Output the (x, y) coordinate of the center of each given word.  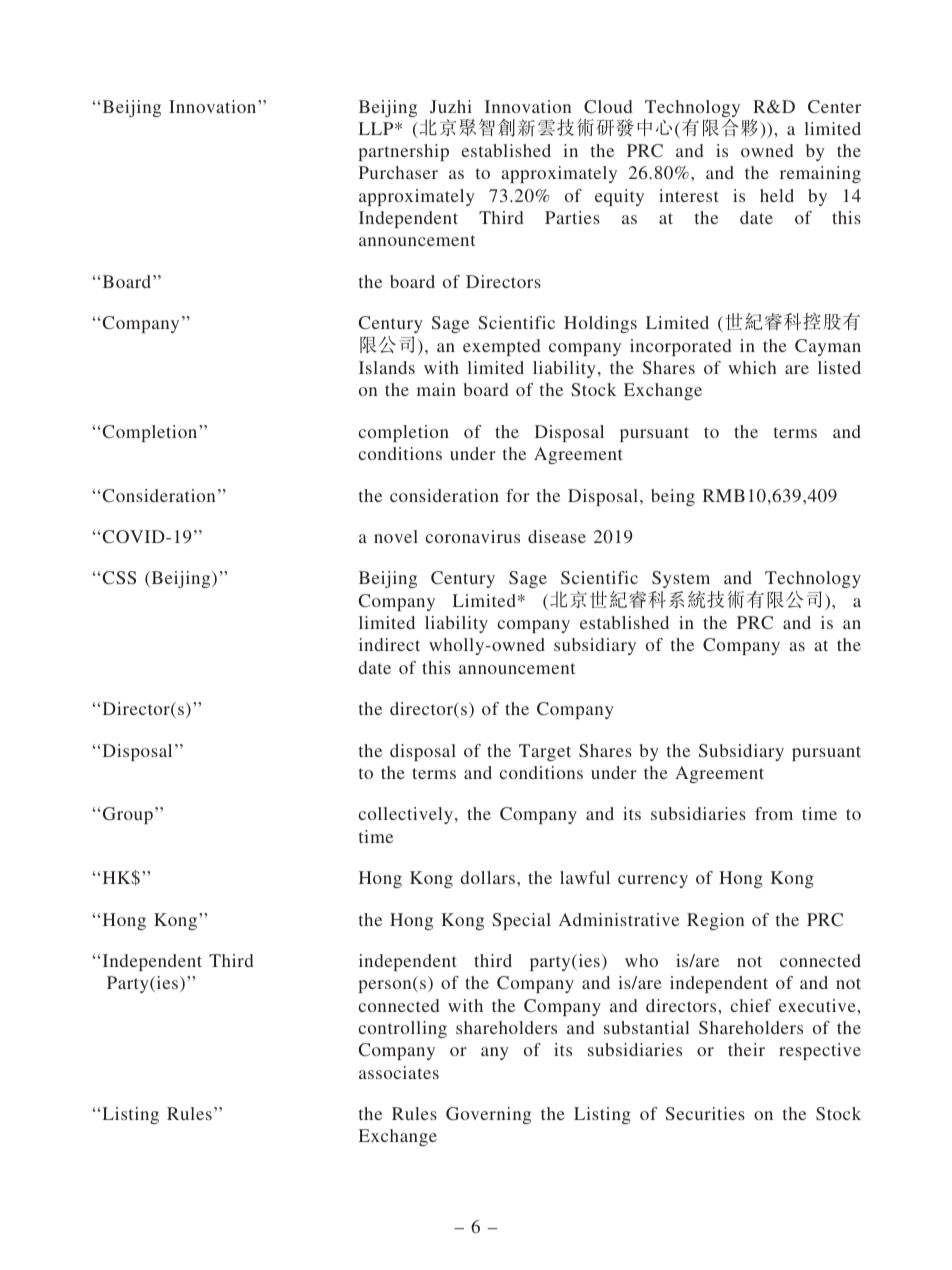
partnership (403, 152)
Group (128, 815)
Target (545, 752)
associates (399, 1072)
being (673, 497)
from (774, 813)
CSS (119, 577)
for (518, 495)
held (777, 195)
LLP (377, 128)
